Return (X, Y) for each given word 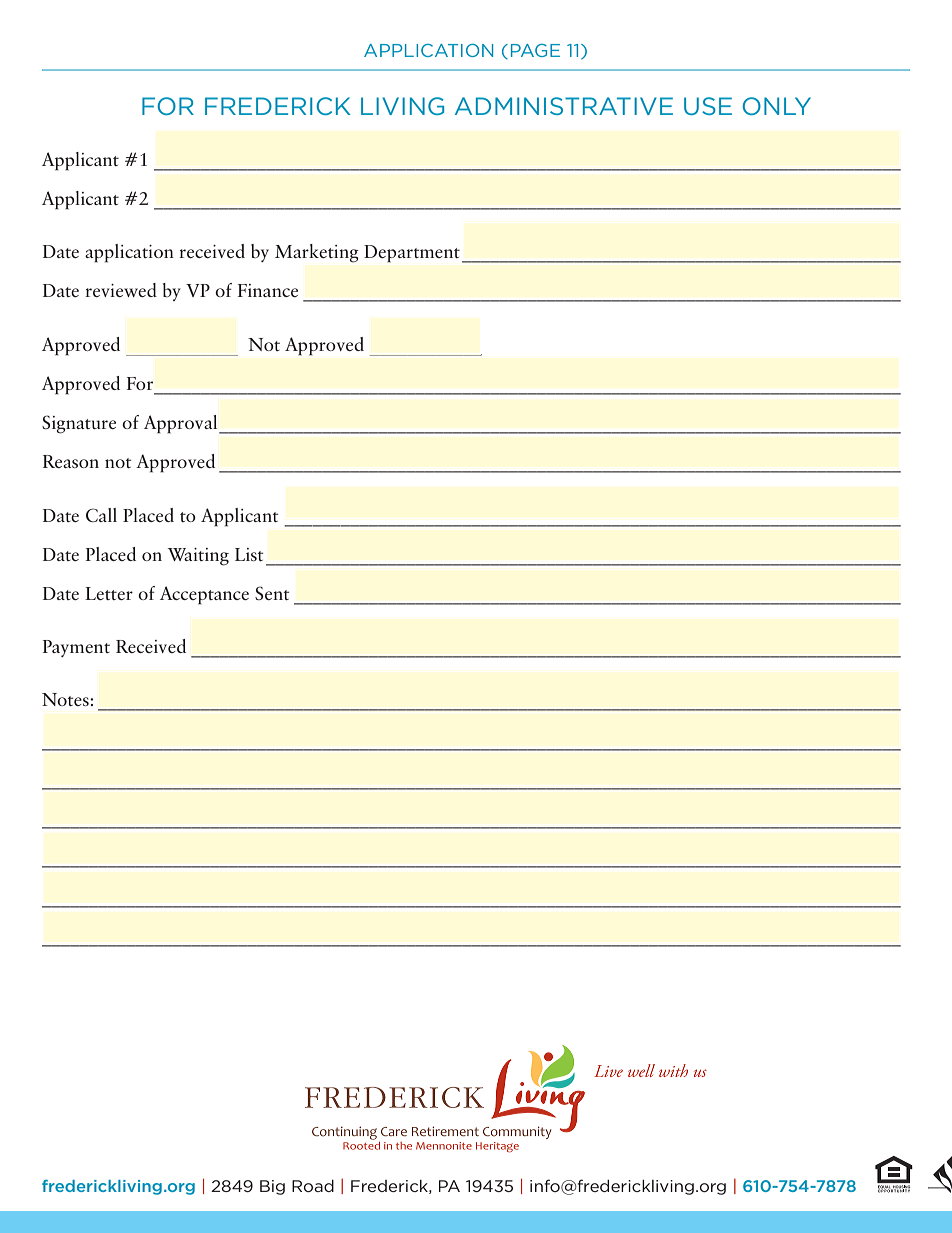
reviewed (121, 290)
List (249, 554)
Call (101, 515)
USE (708, 106)
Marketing (317, 253)
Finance (268, 290)
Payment (76, 648)
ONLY (776, 106)
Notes (66, 699)
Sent (272, 593)
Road (313, 1186)
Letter (109, 593)
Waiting (198, 557)
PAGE (535, 50)
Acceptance (204, 595)
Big (272, 1187)
